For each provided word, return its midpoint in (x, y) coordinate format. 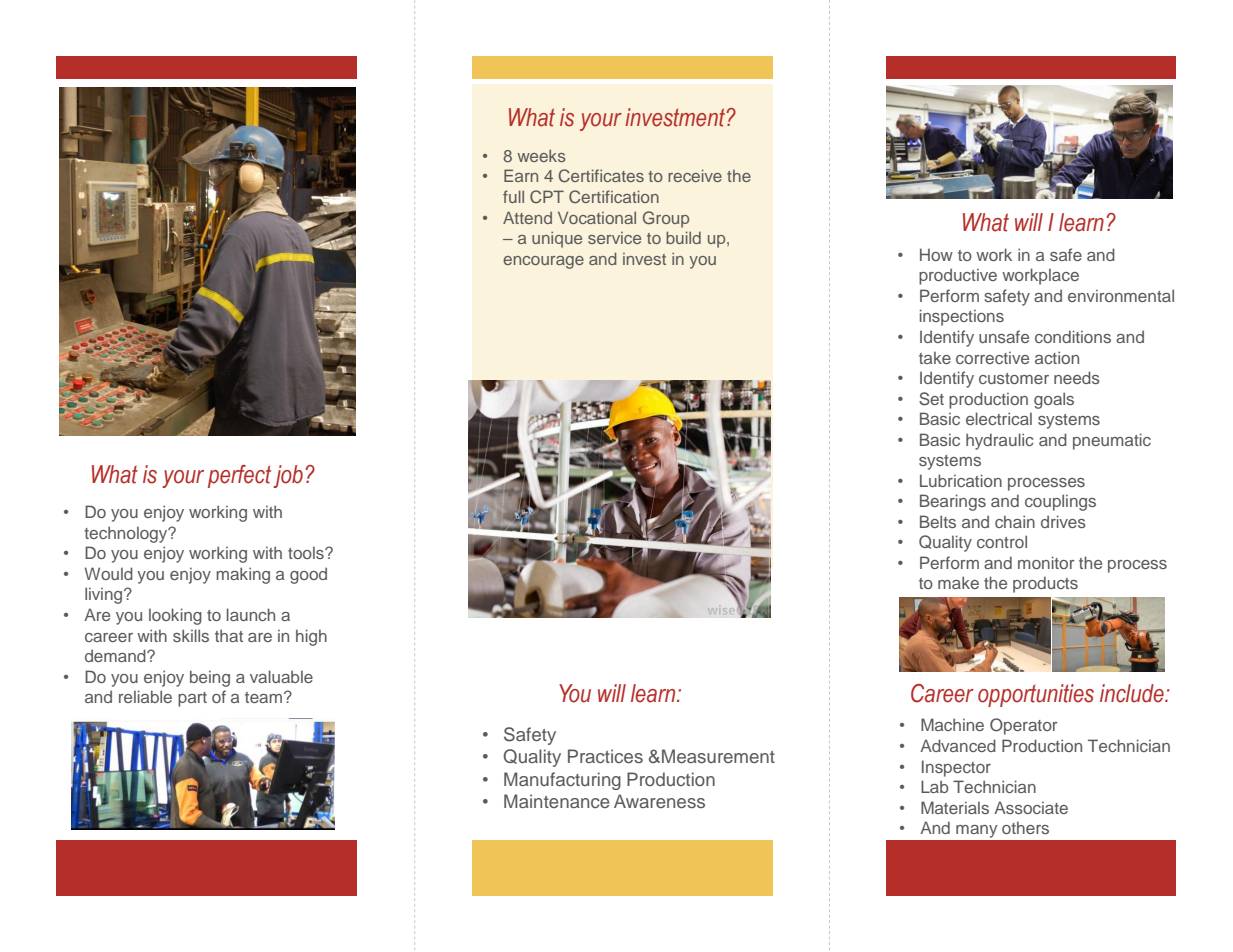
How (936, 254)
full (513, 196)
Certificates (601, 176)
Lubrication (961, 480)
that (229, 635)
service (614, 238)
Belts (938, 521)
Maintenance (557, 801)
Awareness (659, 801)
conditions (1073, 336)
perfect (239, 476)
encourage (543, 262)
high (311, 637)
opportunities (1036, 695)
